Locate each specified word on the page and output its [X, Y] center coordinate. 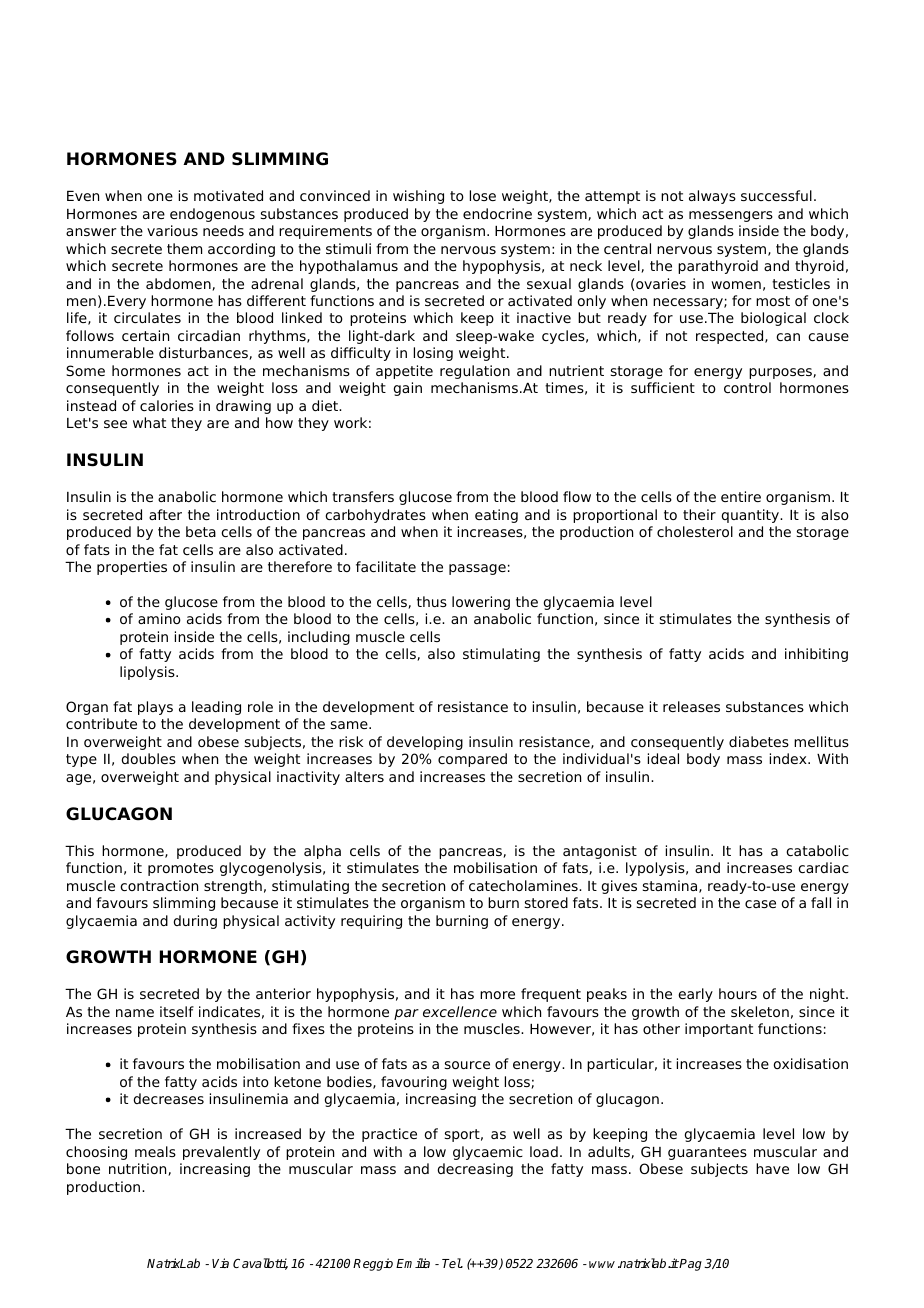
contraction [159, 885]
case [760, 904]
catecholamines [524, 885]
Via [220, 1263]
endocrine [497, 213]
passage [477, 569]
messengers [731, 216]
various [172, 230]
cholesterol [695, 531]
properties [132, 568]
